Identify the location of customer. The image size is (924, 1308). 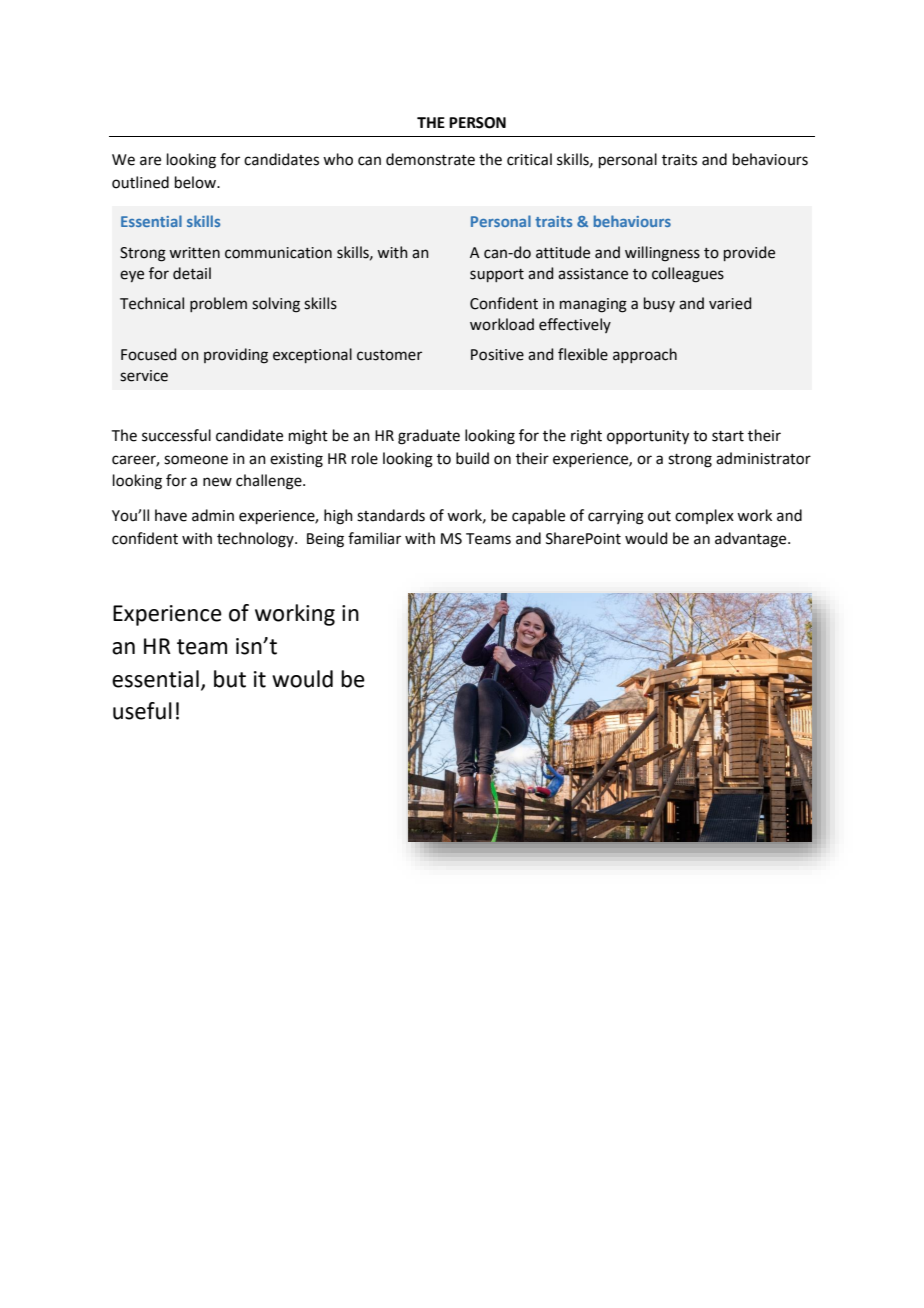
(389, 355).
